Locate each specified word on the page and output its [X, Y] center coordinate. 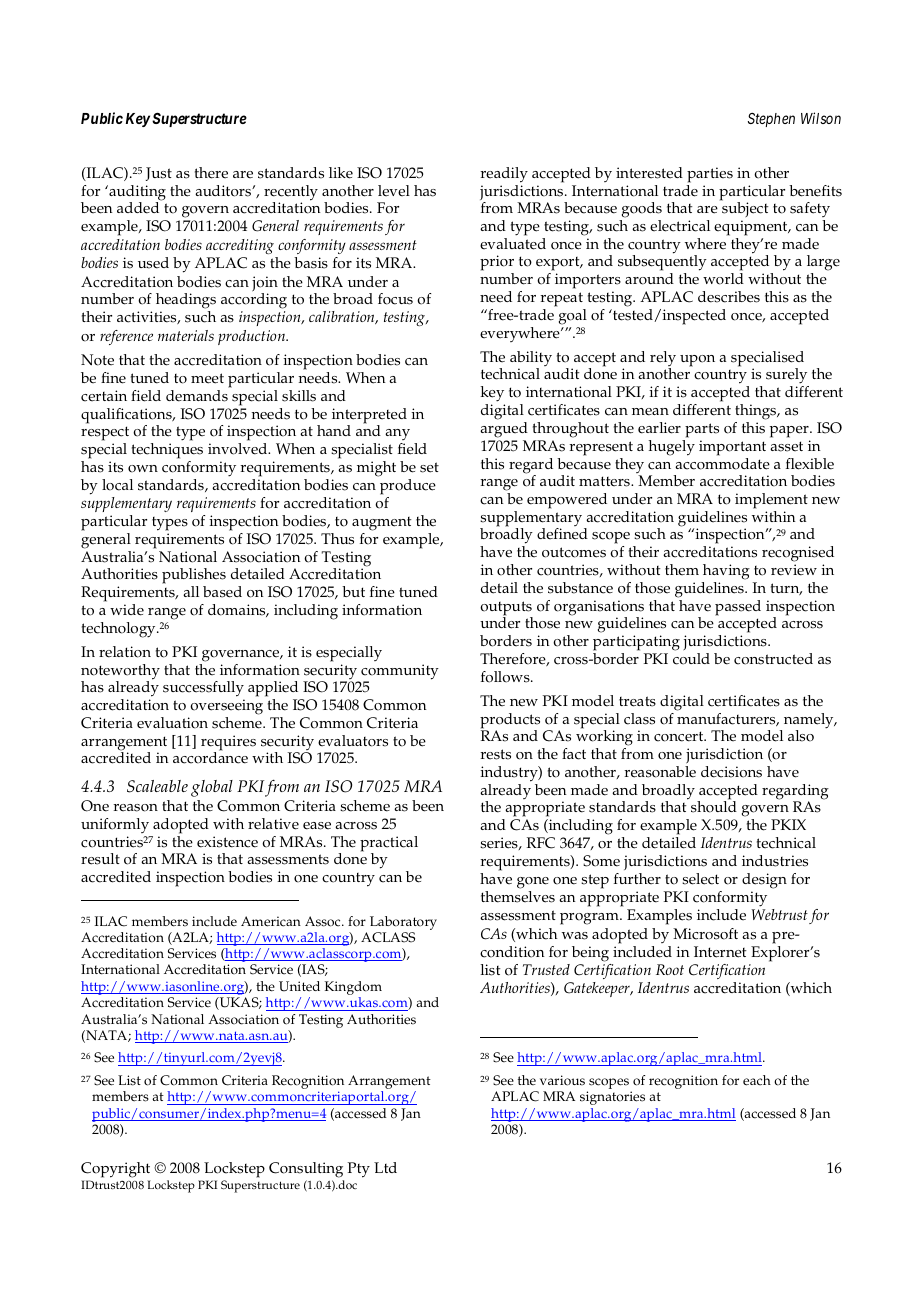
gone [533, 883]
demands [197, 396]
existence [227, 842]
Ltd [385, 1167]
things [756, 412]
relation [125, 652]
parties [710, 175]
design [764, 881]
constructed [773, 659]
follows [506, 677]
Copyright [115, 1170]
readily [504, 175]
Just [159, 174]
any [397, 436]
